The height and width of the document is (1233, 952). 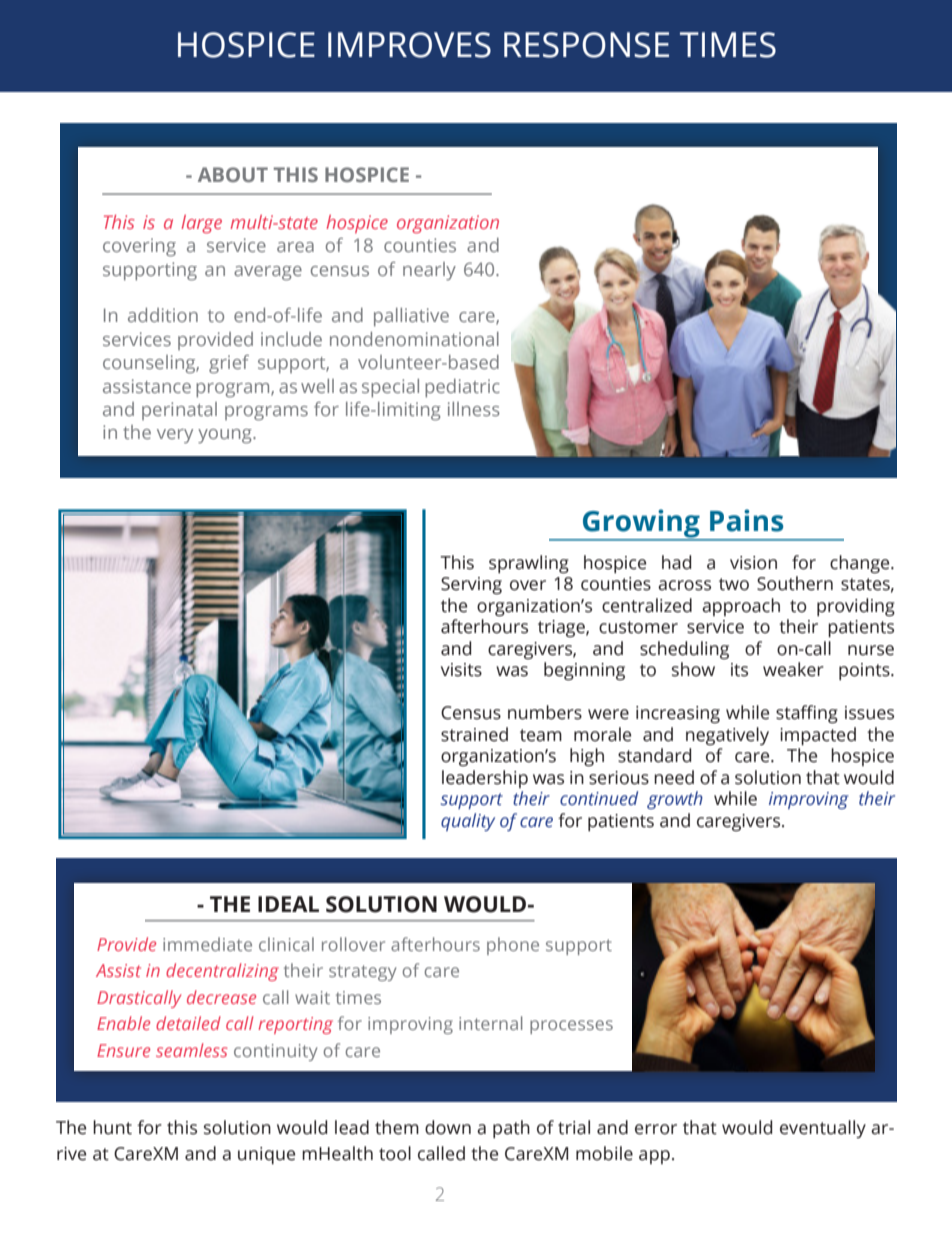 What do you see at coordinates (409, 45) in the document?
I see `IMPROVES` at bounding box center [409, 45].
